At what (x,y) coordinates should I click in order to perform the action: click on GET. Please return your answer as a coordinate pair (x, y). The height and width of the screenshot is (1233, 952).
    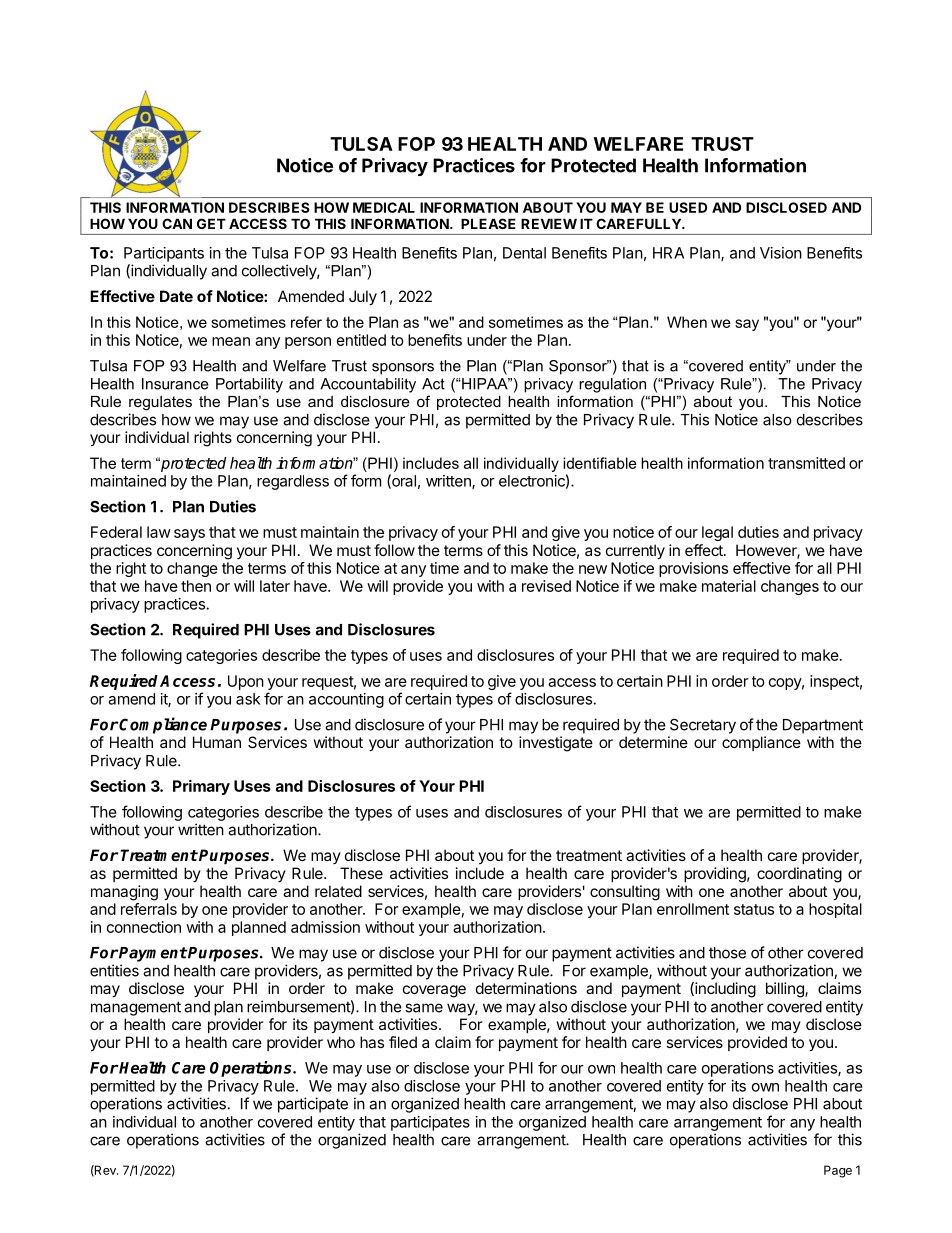
    Looking at the image, I should click on (211, 223).
